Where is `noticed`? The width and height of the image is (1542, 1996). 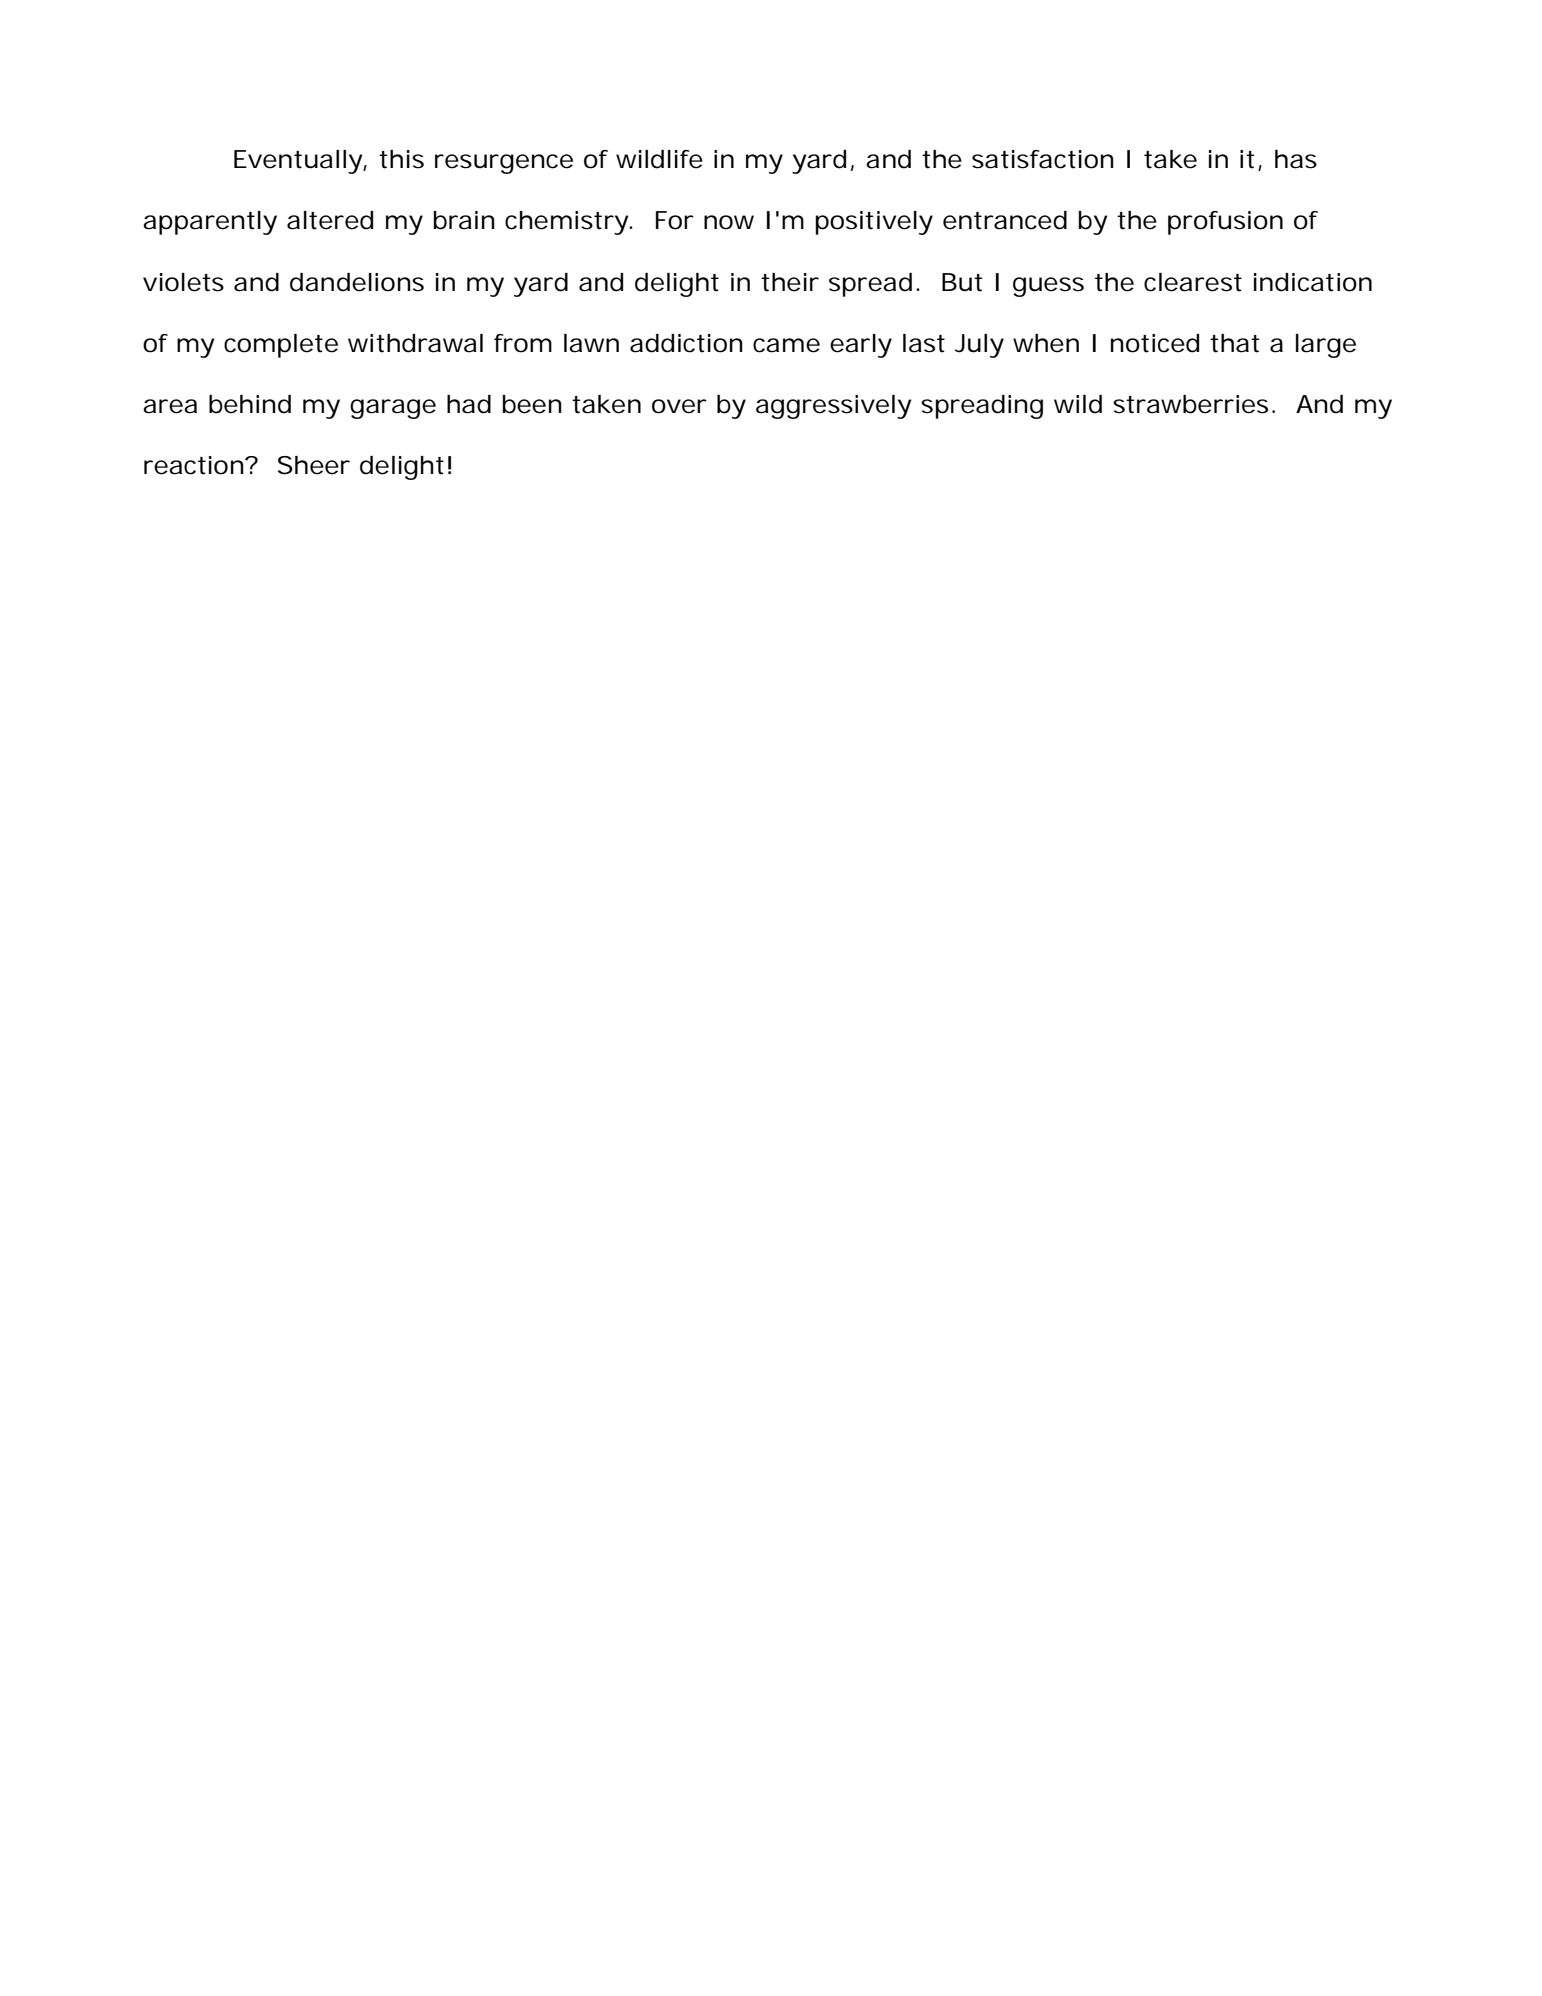 noticed is located at coordinates (1155, 343).
